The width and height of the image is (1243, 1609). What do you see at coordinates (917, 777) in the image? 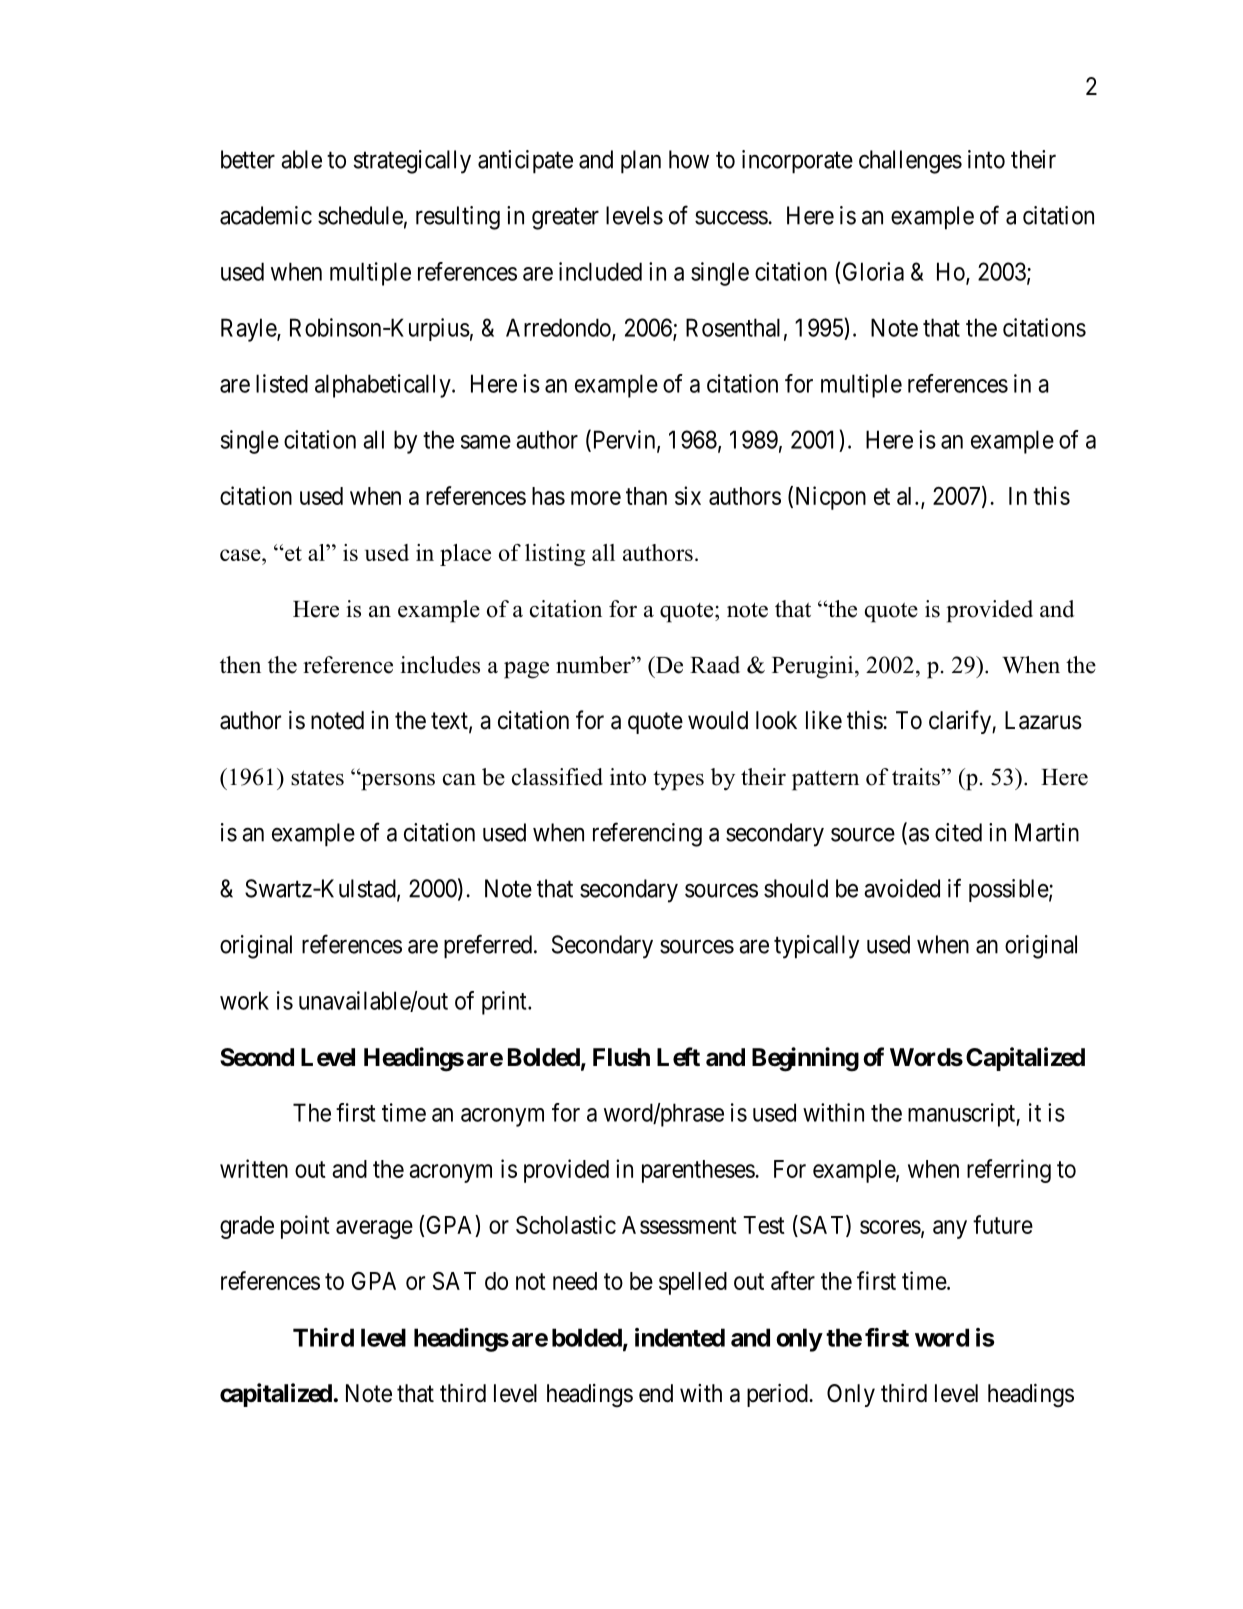
I see `traits` at bounding box center [917, 777].
